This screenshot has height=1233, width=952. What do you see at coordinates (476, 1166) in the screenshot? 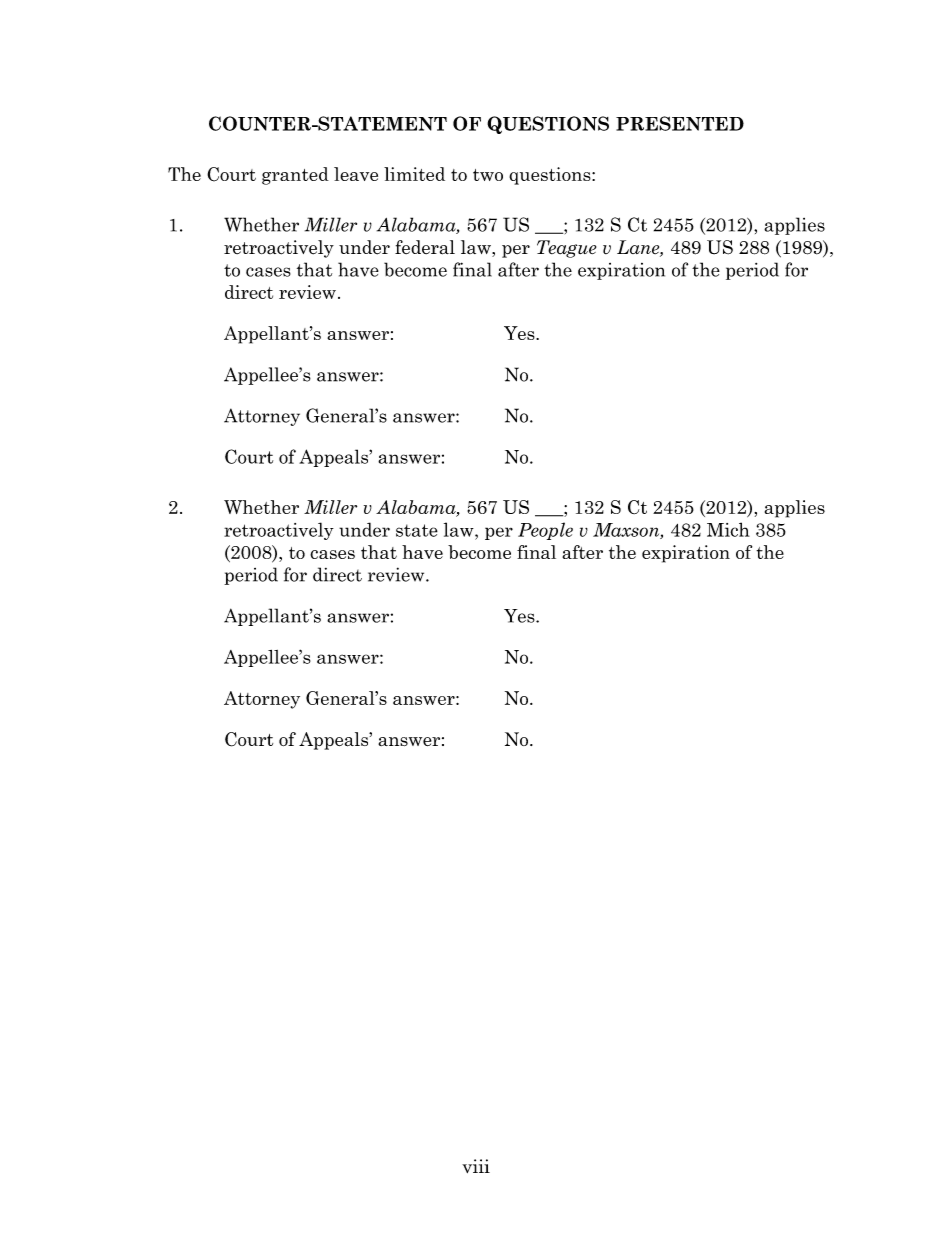
I see `viii` at bounding box center [476, 1166].
